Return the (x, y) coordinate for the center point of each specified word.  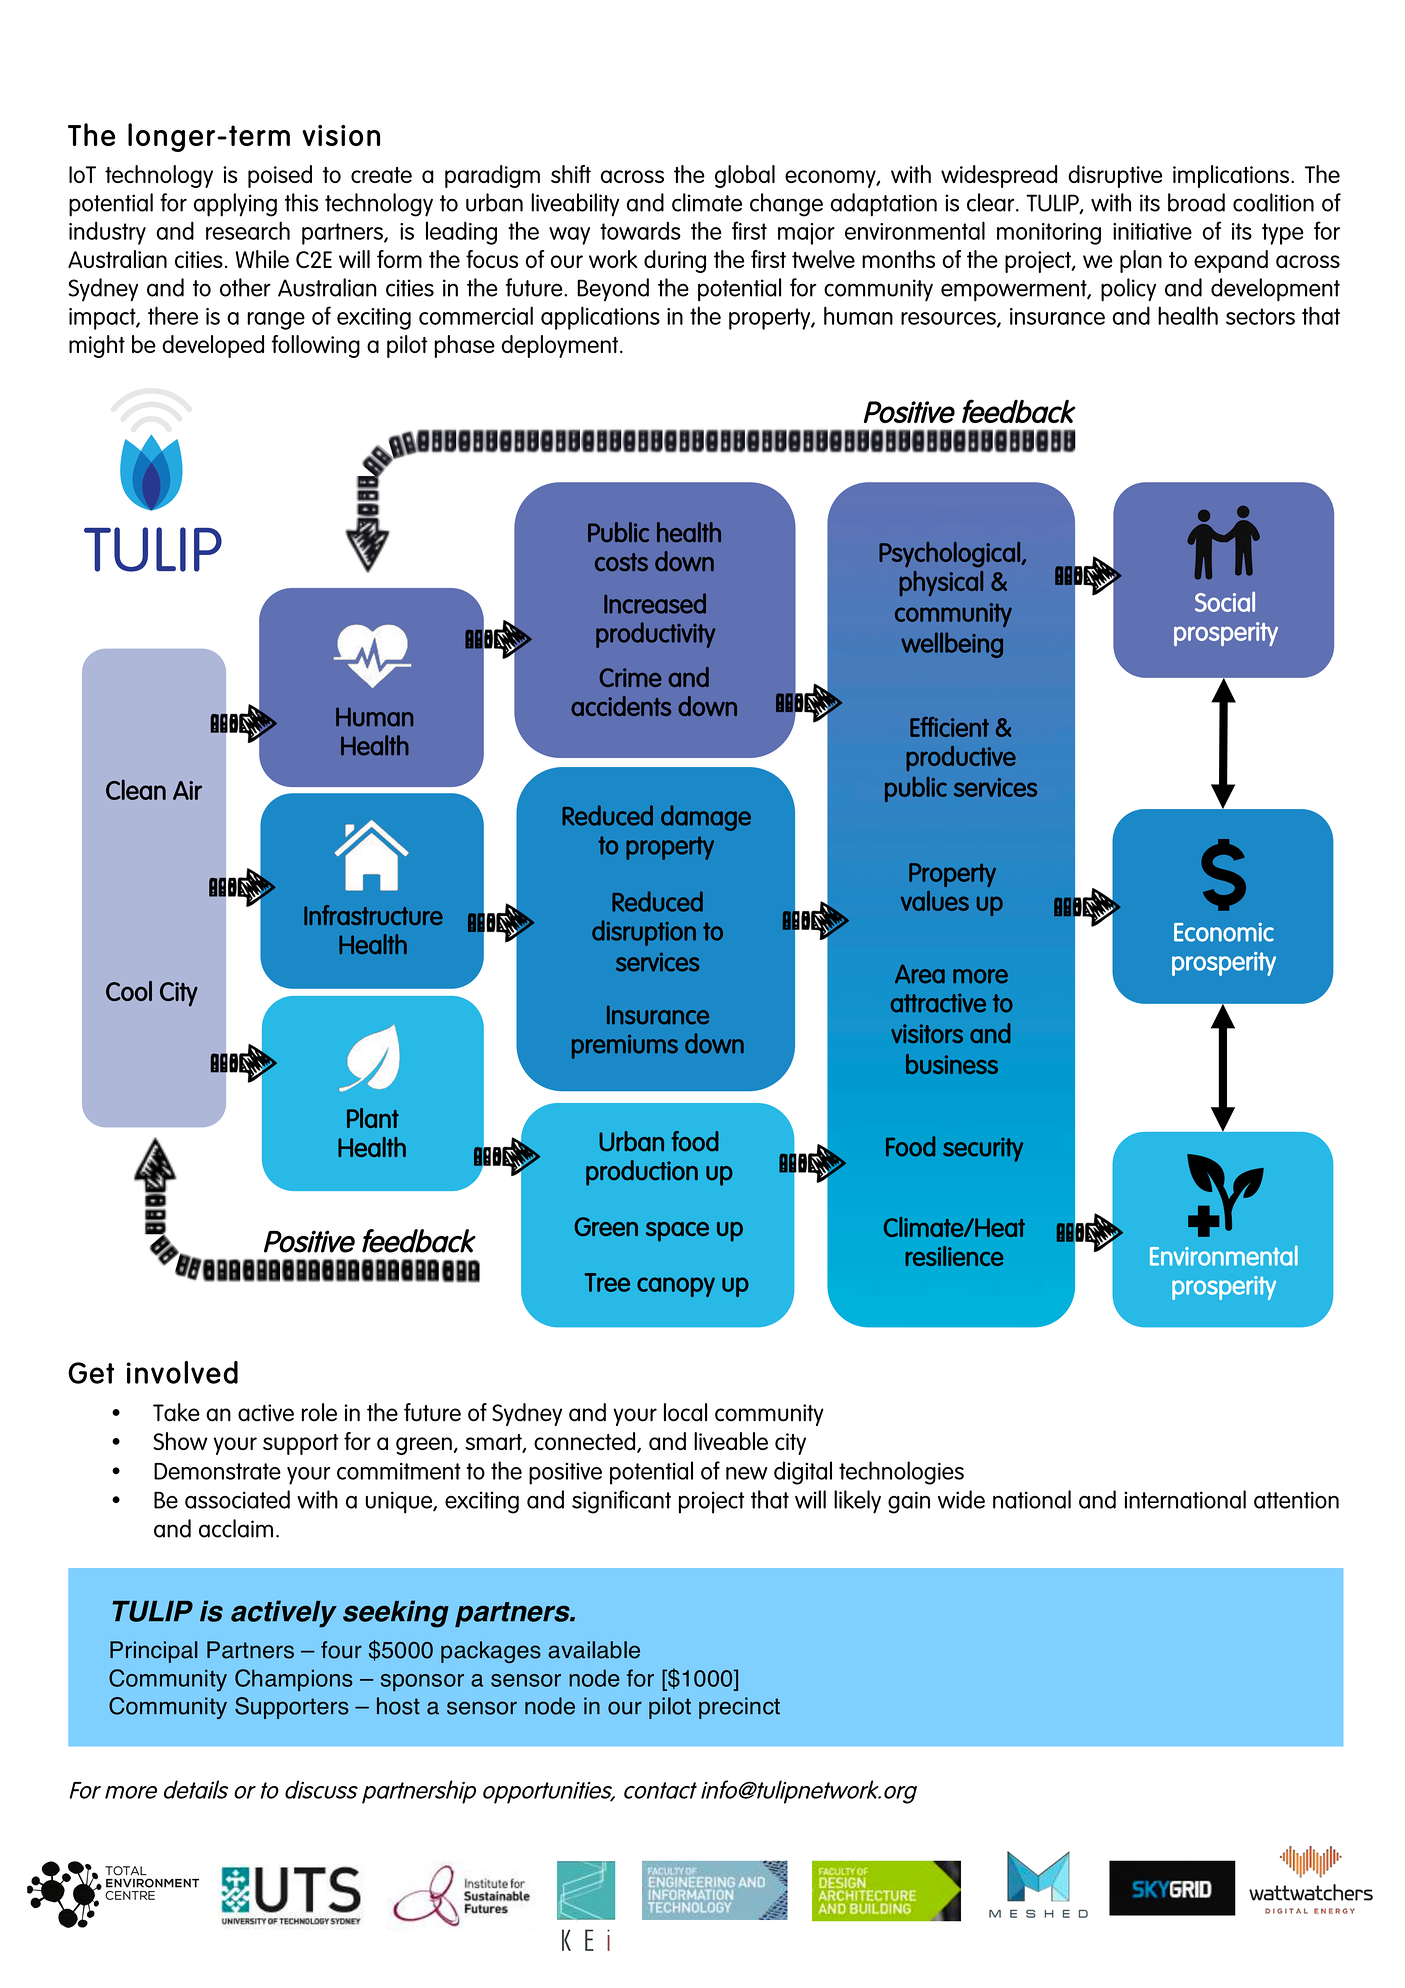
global (745, 176)
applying (235, 205)
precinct (739, 1708)
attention (1296, 1500)
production (642, 1173)
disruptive (1115, 176)
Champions (294, 1680)
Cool (129, 991)
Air (187, 790)
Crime (631, 677)
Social (1225, 602)
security (983, 1149)
